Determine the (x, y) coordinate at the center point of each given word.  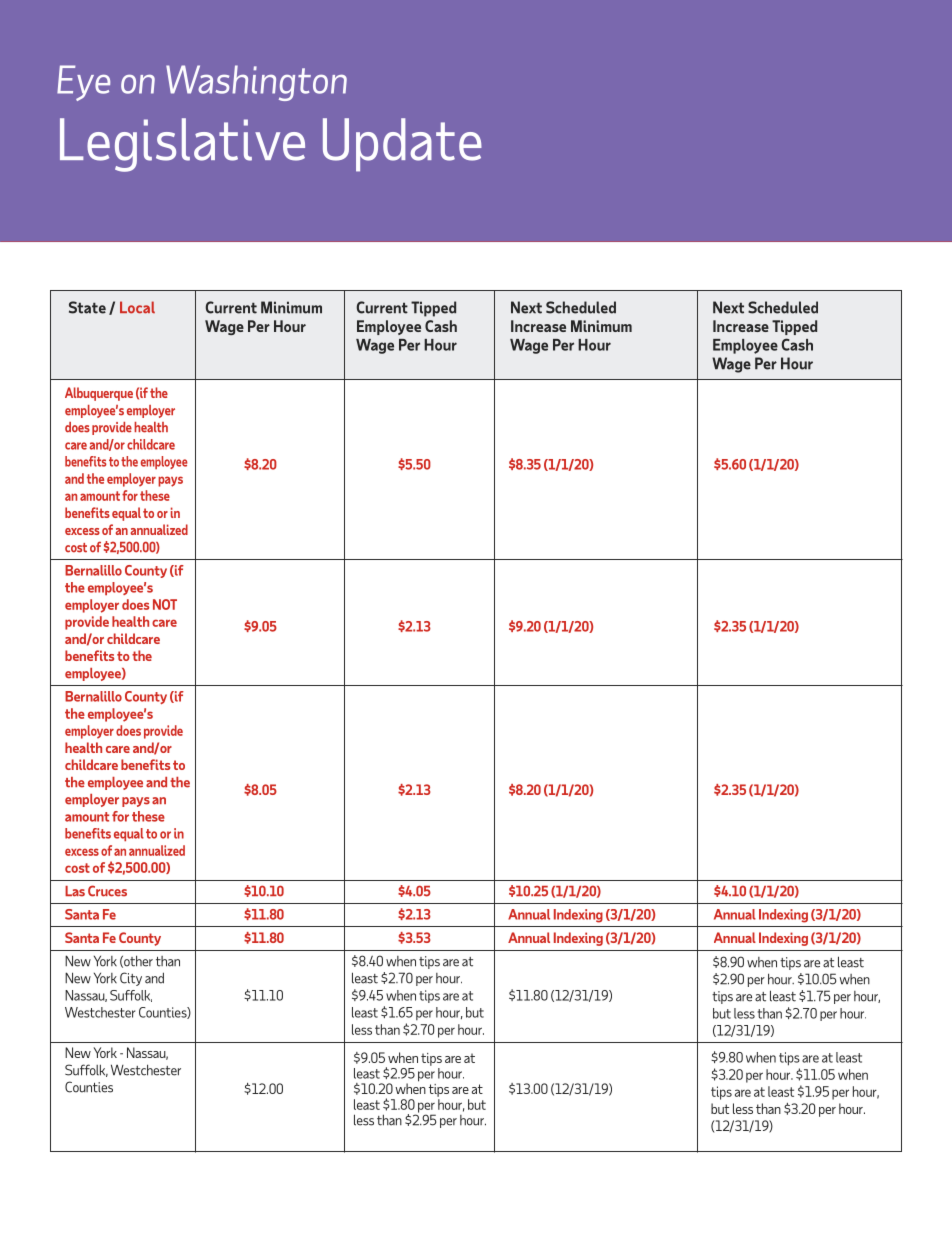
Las (75, 891)
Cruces (107, 891)
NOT (165, 604)
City (131, 979)
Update (402, 145)
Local (137, 307)
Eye (83, 83)
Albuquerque (99, 394)
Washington (256, 83)
